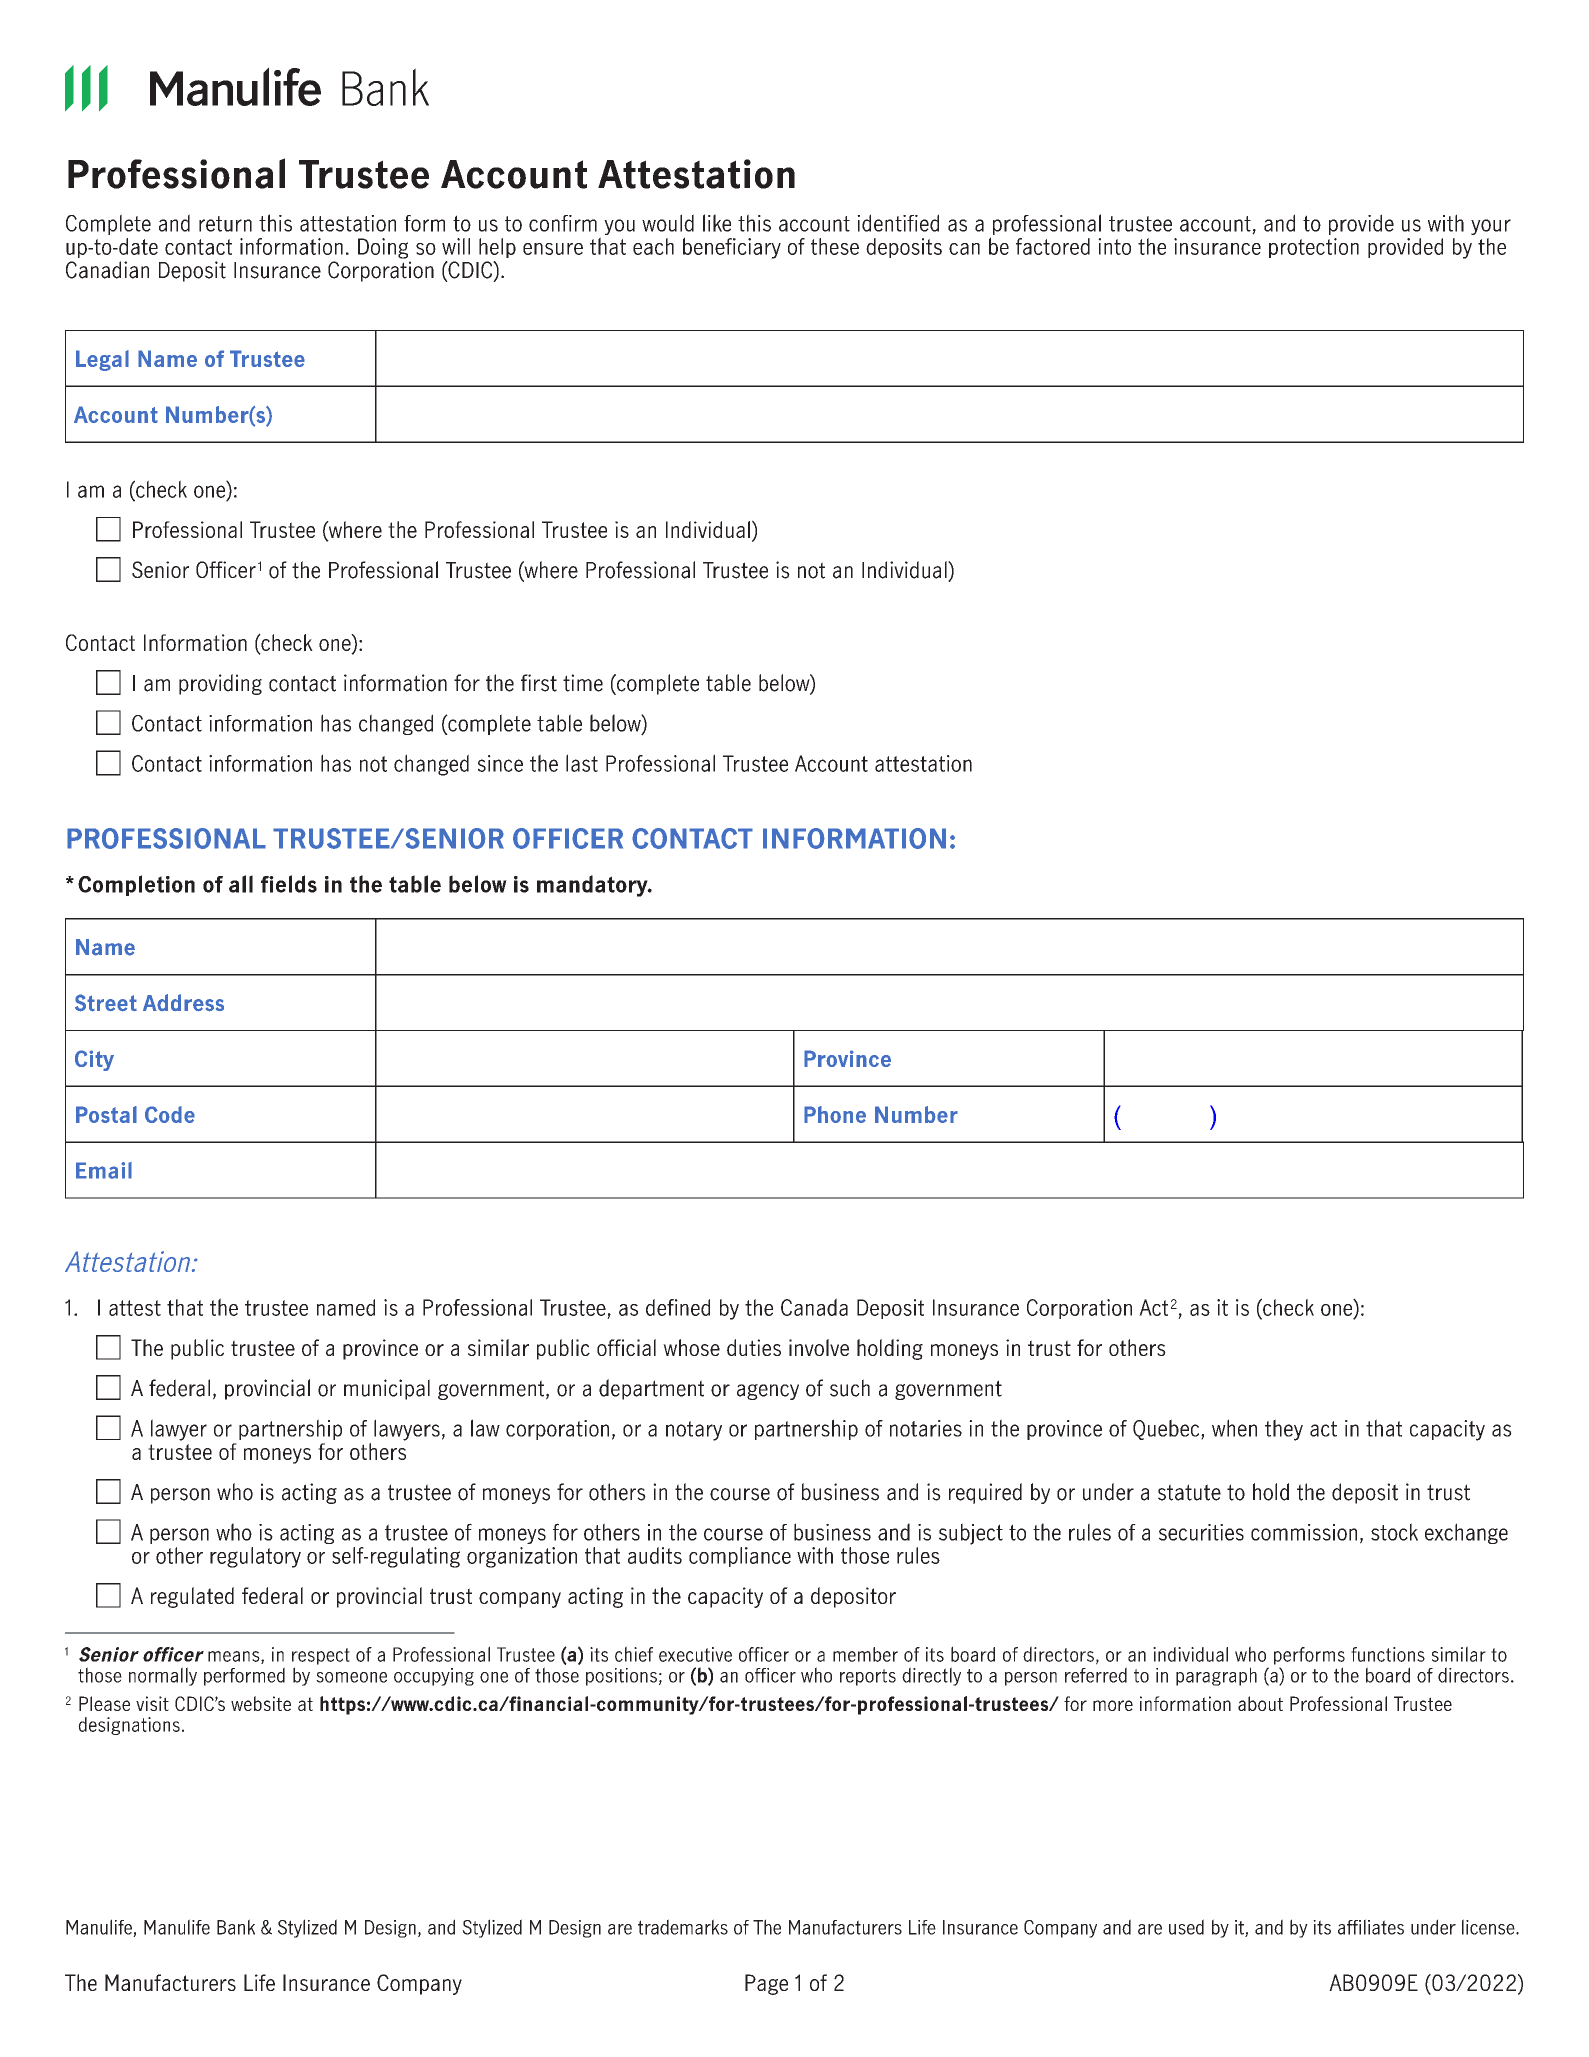  Describe the element at coordinates (583, 683) in the screenshot. I see `time` at that location.
